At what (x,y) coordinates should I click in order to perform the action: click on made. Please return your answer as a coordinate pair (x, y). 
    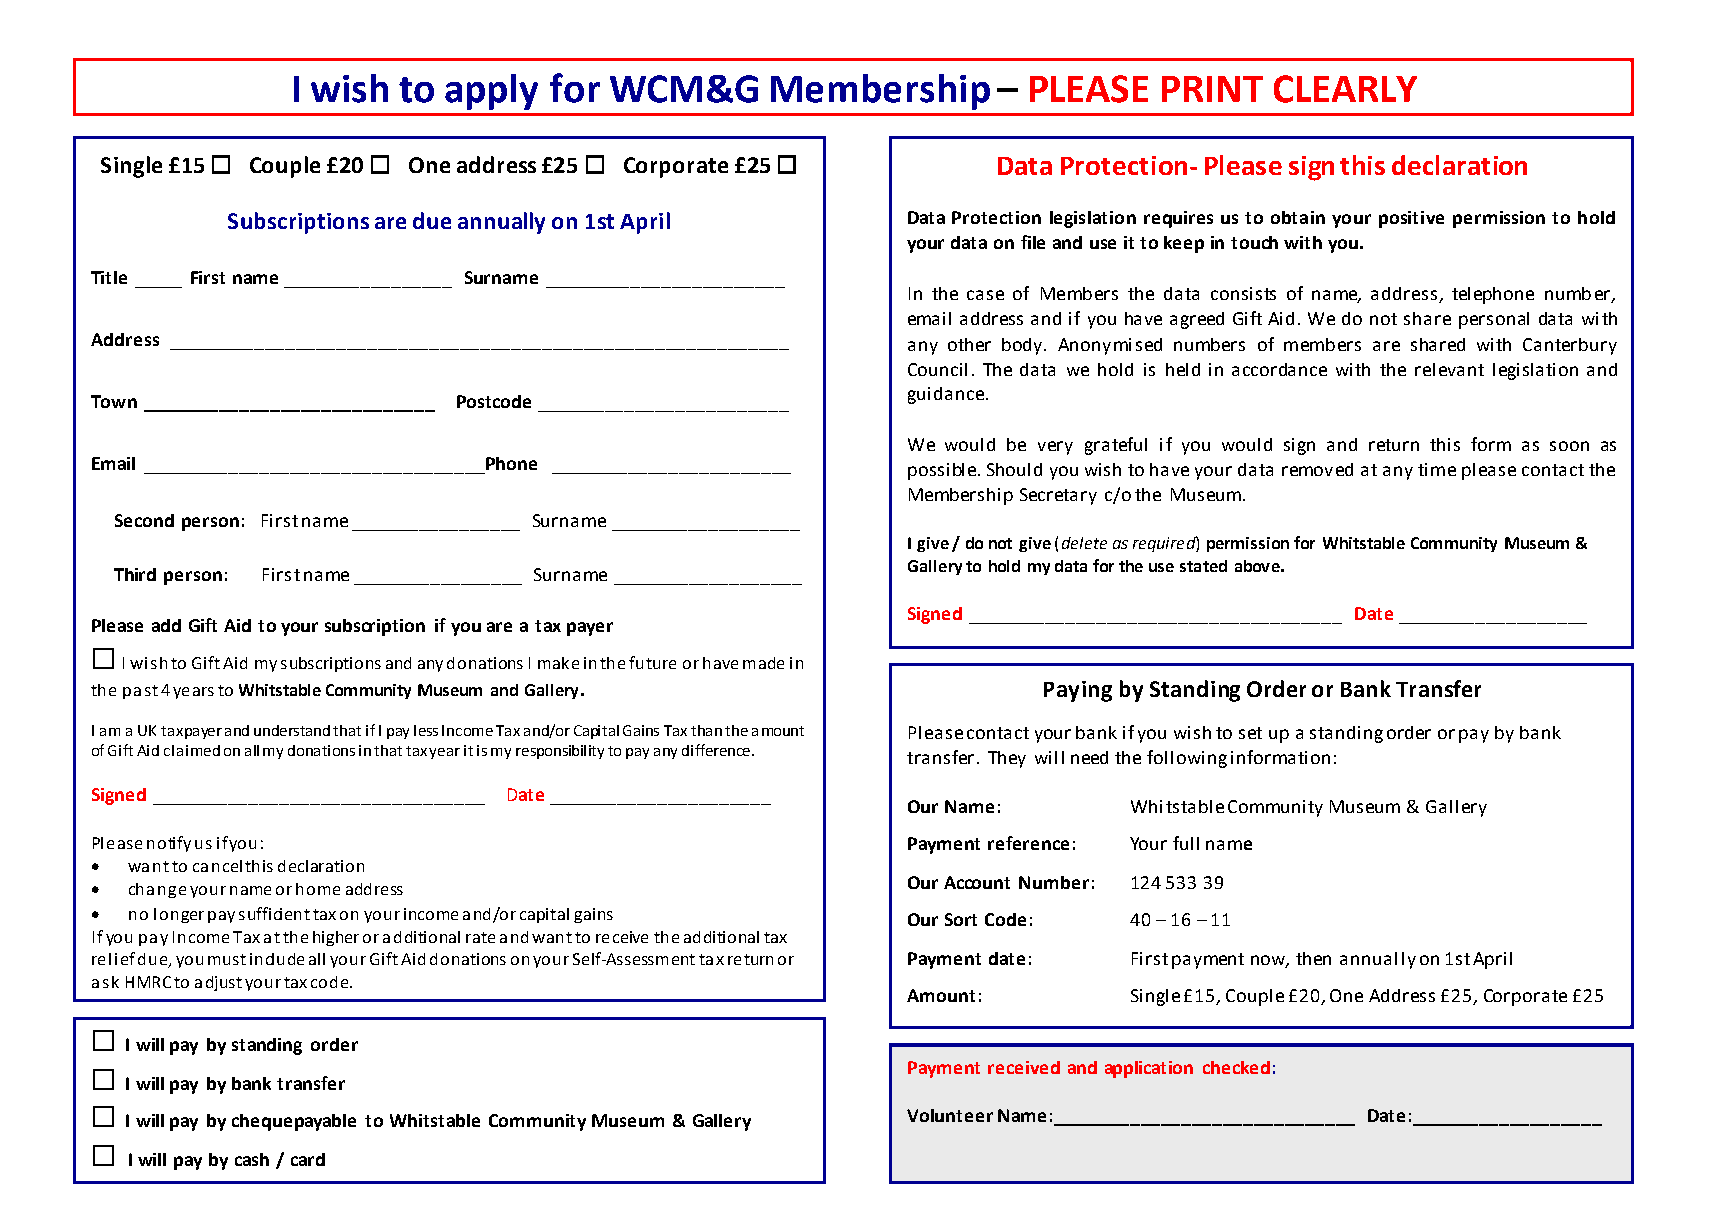
    Looking at the image, I should click on (763, 663).
